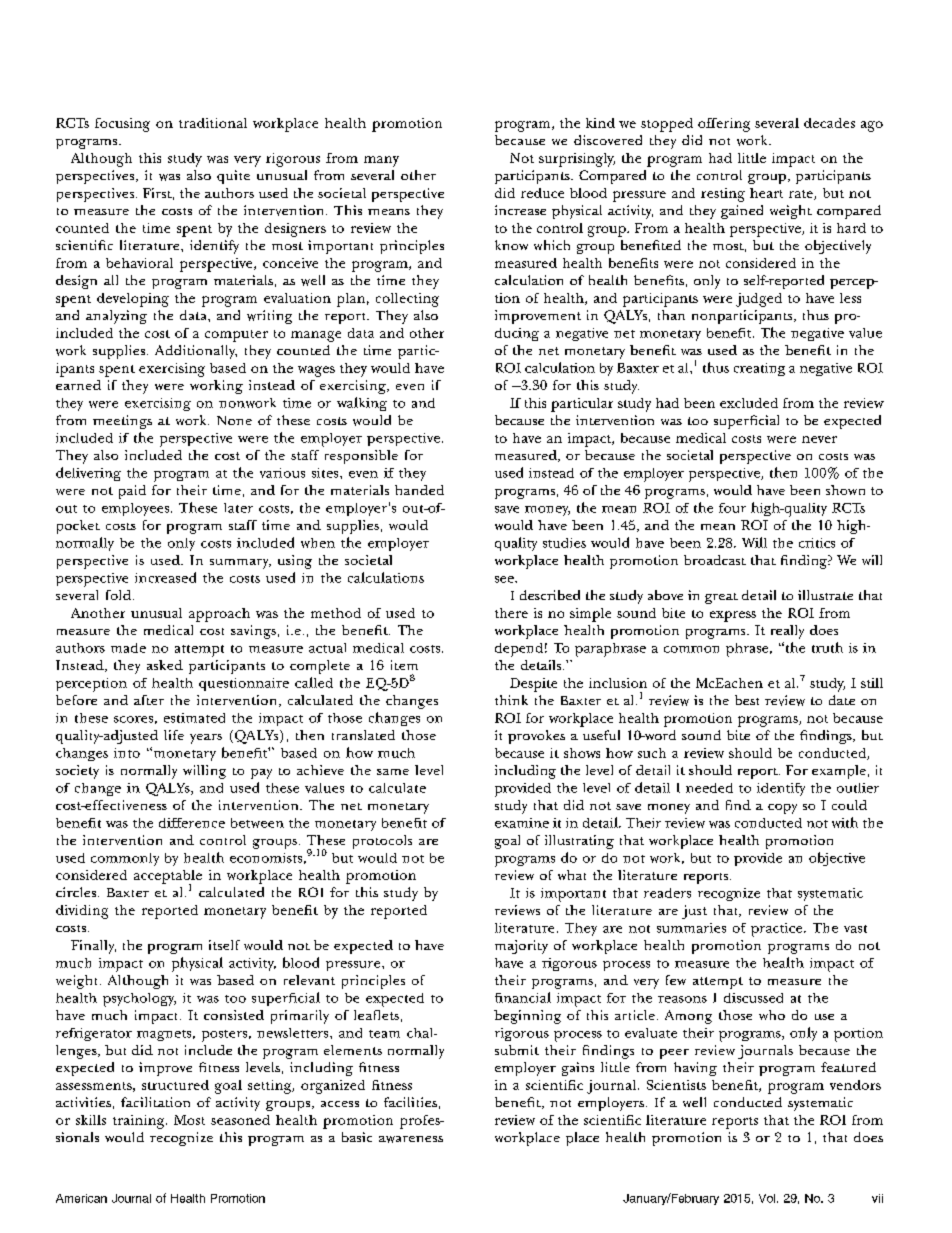  I want to click on four, so click(732, 508).
